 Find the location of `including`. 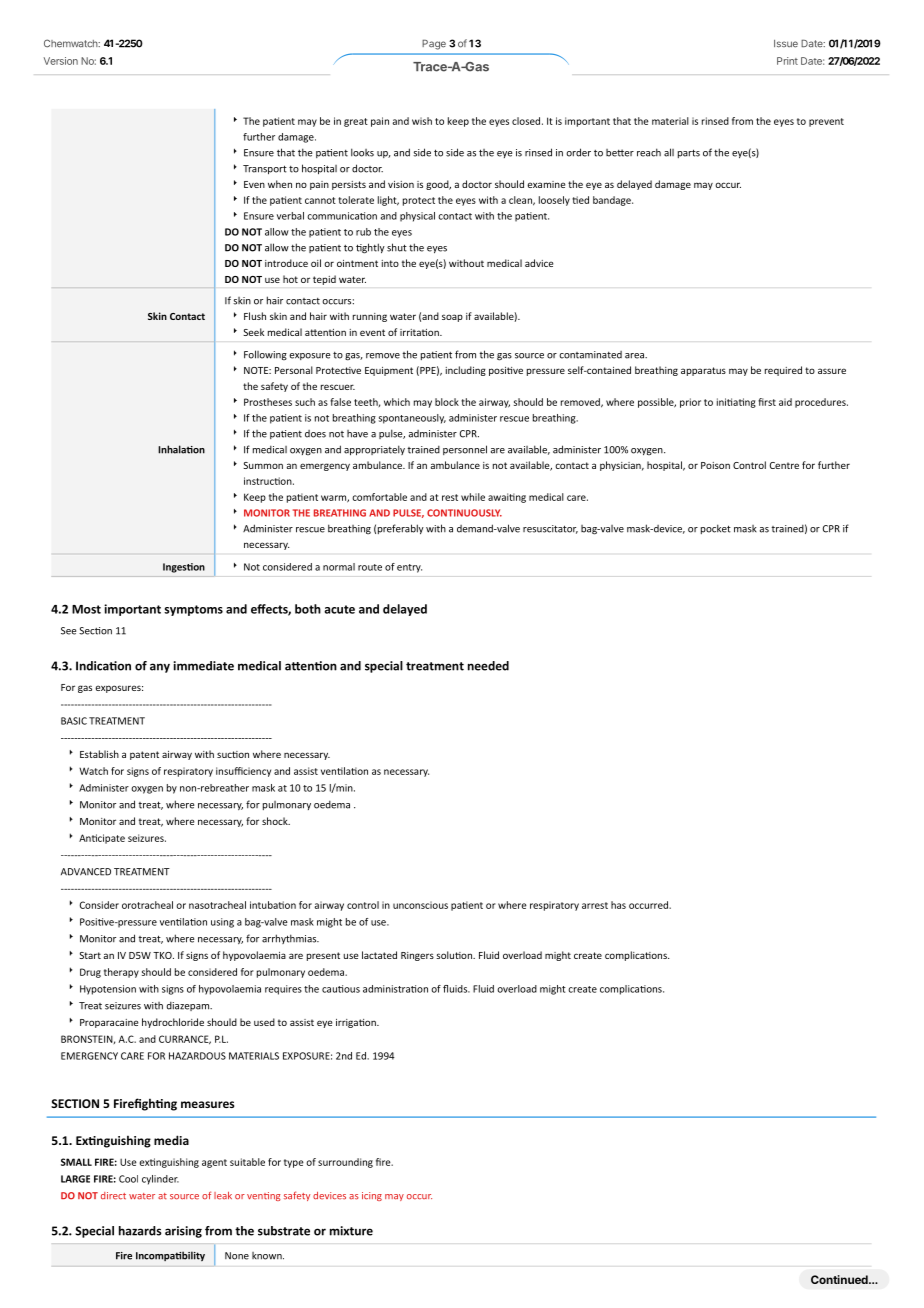

including is located at coordinates (466, 371).
